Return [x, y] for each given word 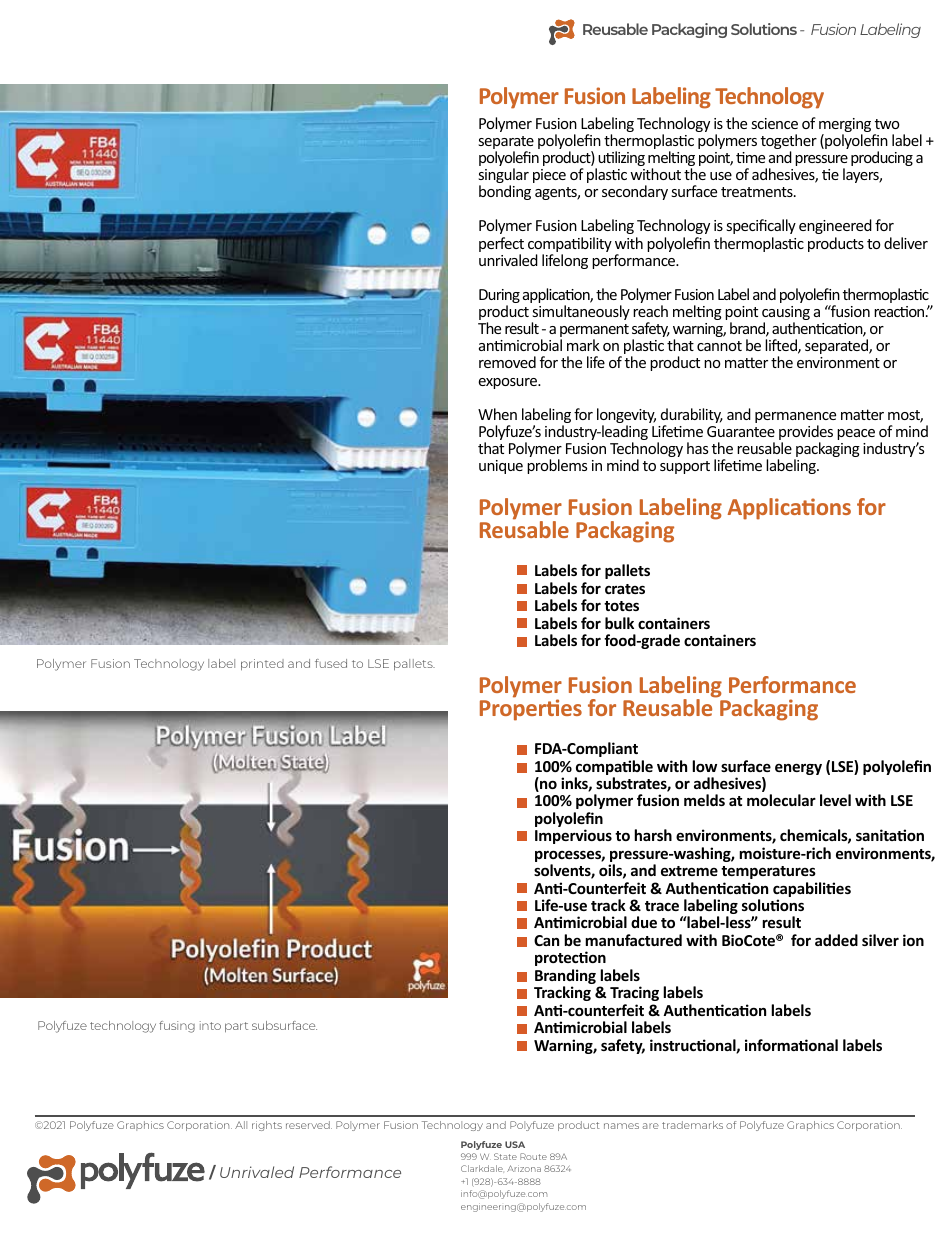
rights [267, 1126]
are [650, 1126]
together [789, 143]
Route [533, 1156]
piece [549, 176]
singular [503, 177]
